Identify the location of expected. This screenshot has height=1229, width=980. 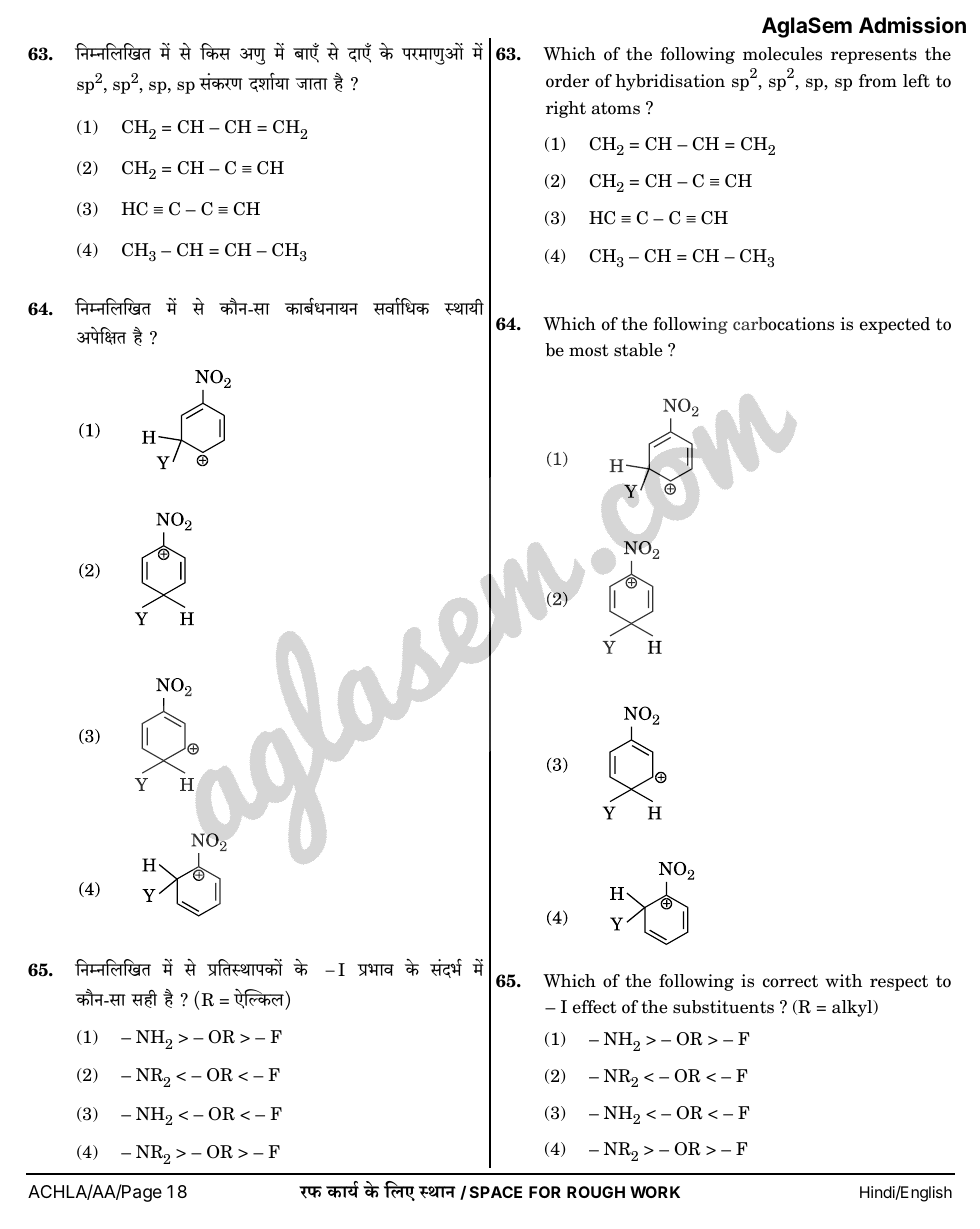
(895, 325).
